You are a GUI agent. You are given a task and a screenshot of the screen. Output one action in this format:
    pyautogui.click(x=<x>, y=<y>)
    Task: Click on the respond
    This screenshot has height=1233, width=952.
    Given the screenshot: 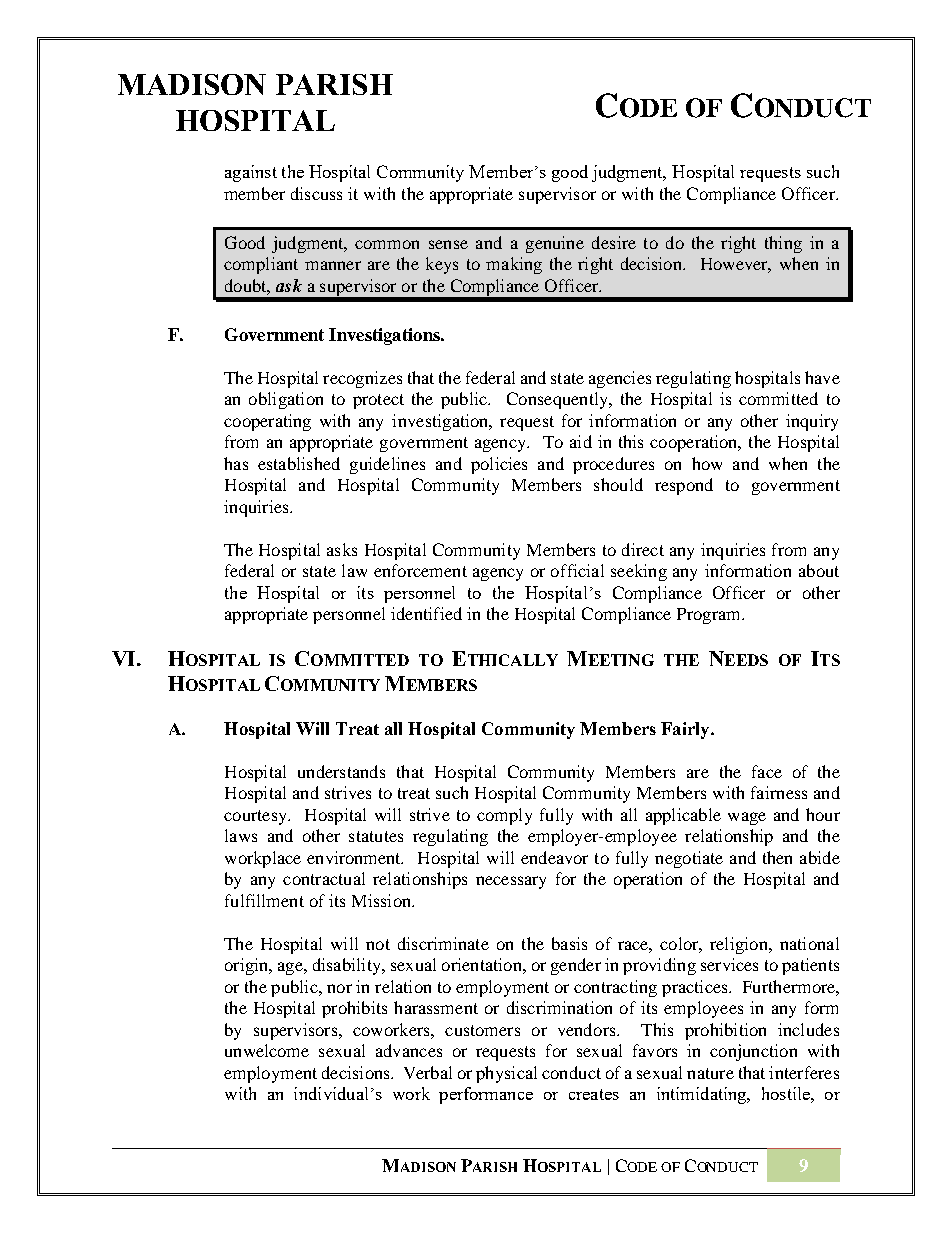 What is the action you would take?
    pyautogui.click(x=684, y=486)
